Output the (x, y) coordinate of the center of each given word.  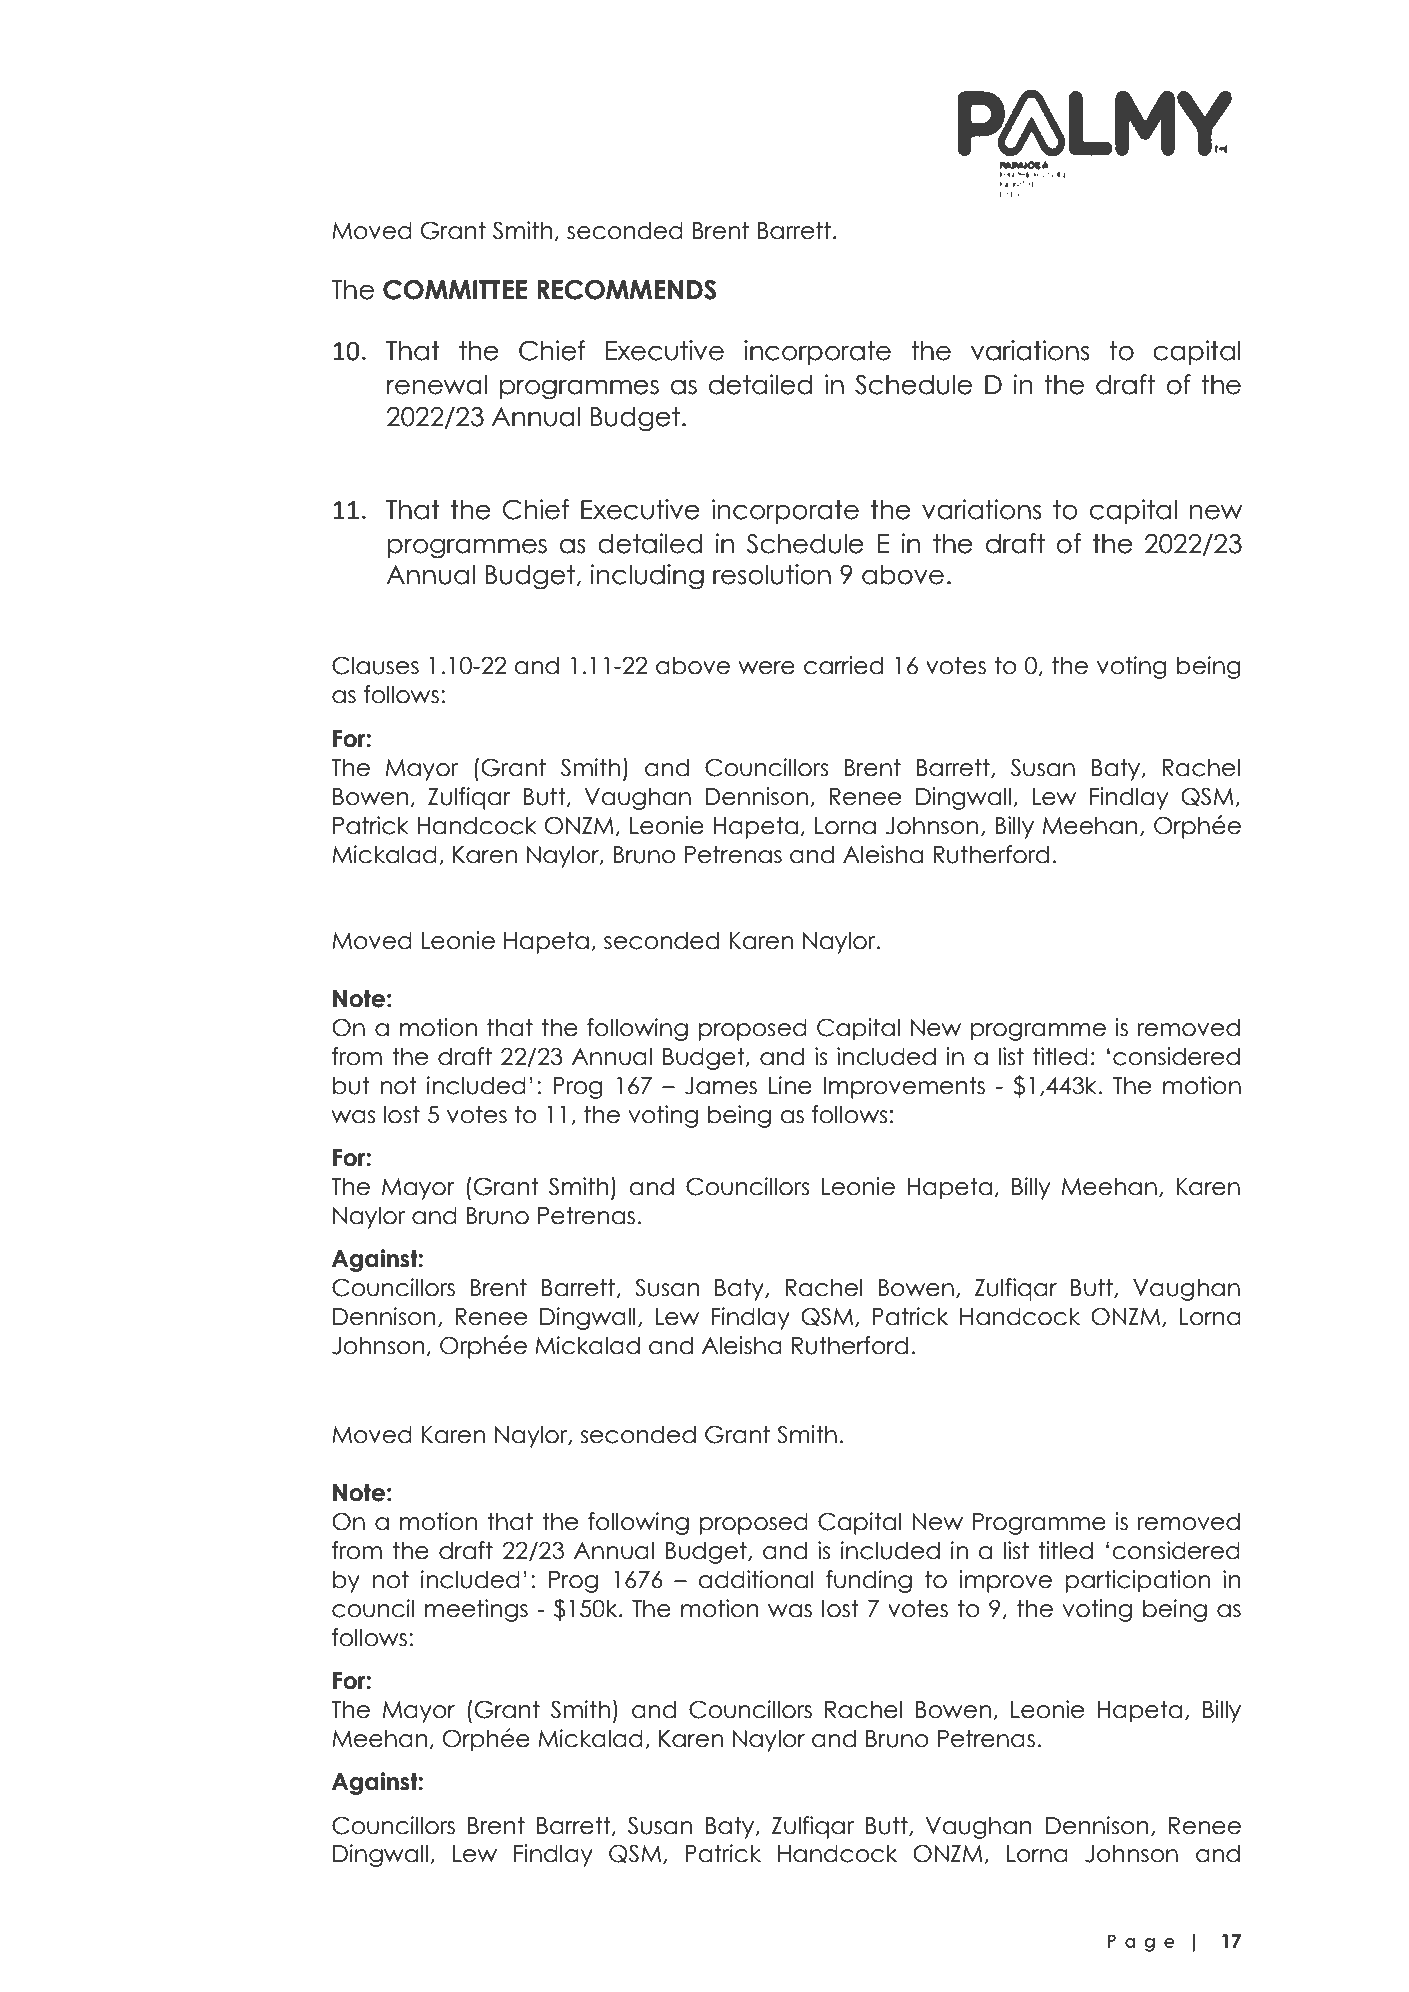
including (647, 577)
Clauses (375, 665)
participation (1137, 1581)
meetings (476, 1610)
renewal (437, 385)
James (721, 1086)
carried (843, 665)
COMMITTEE (455, 290)
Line (790, 1085)
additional (755, 1579)
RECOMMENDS (626, 290)
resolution (772, 574)
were (766, 668)
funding (869, 1581)
